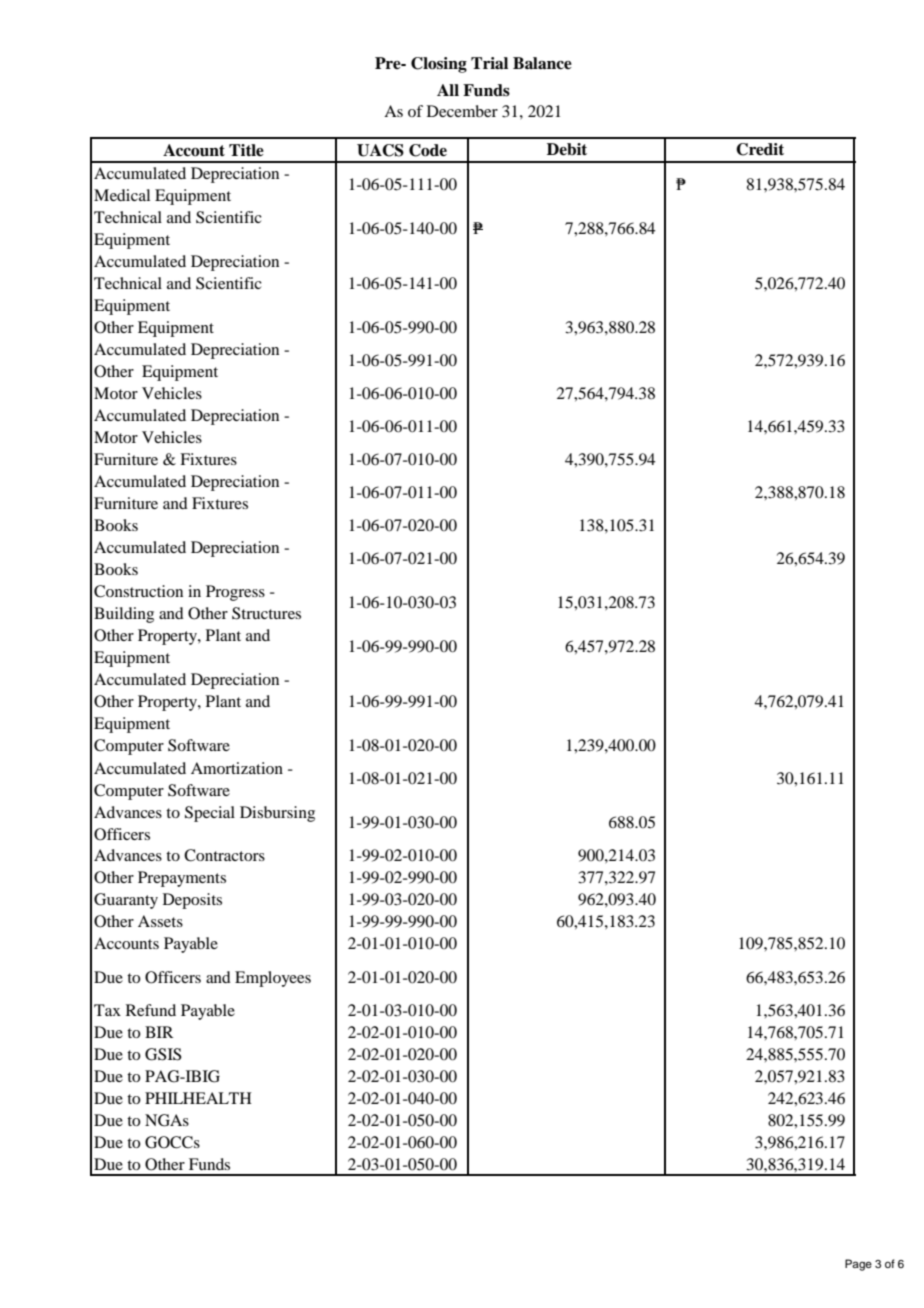 This screenshot has width=924, height=1308. I want to click on Title, so click(246, 150).
